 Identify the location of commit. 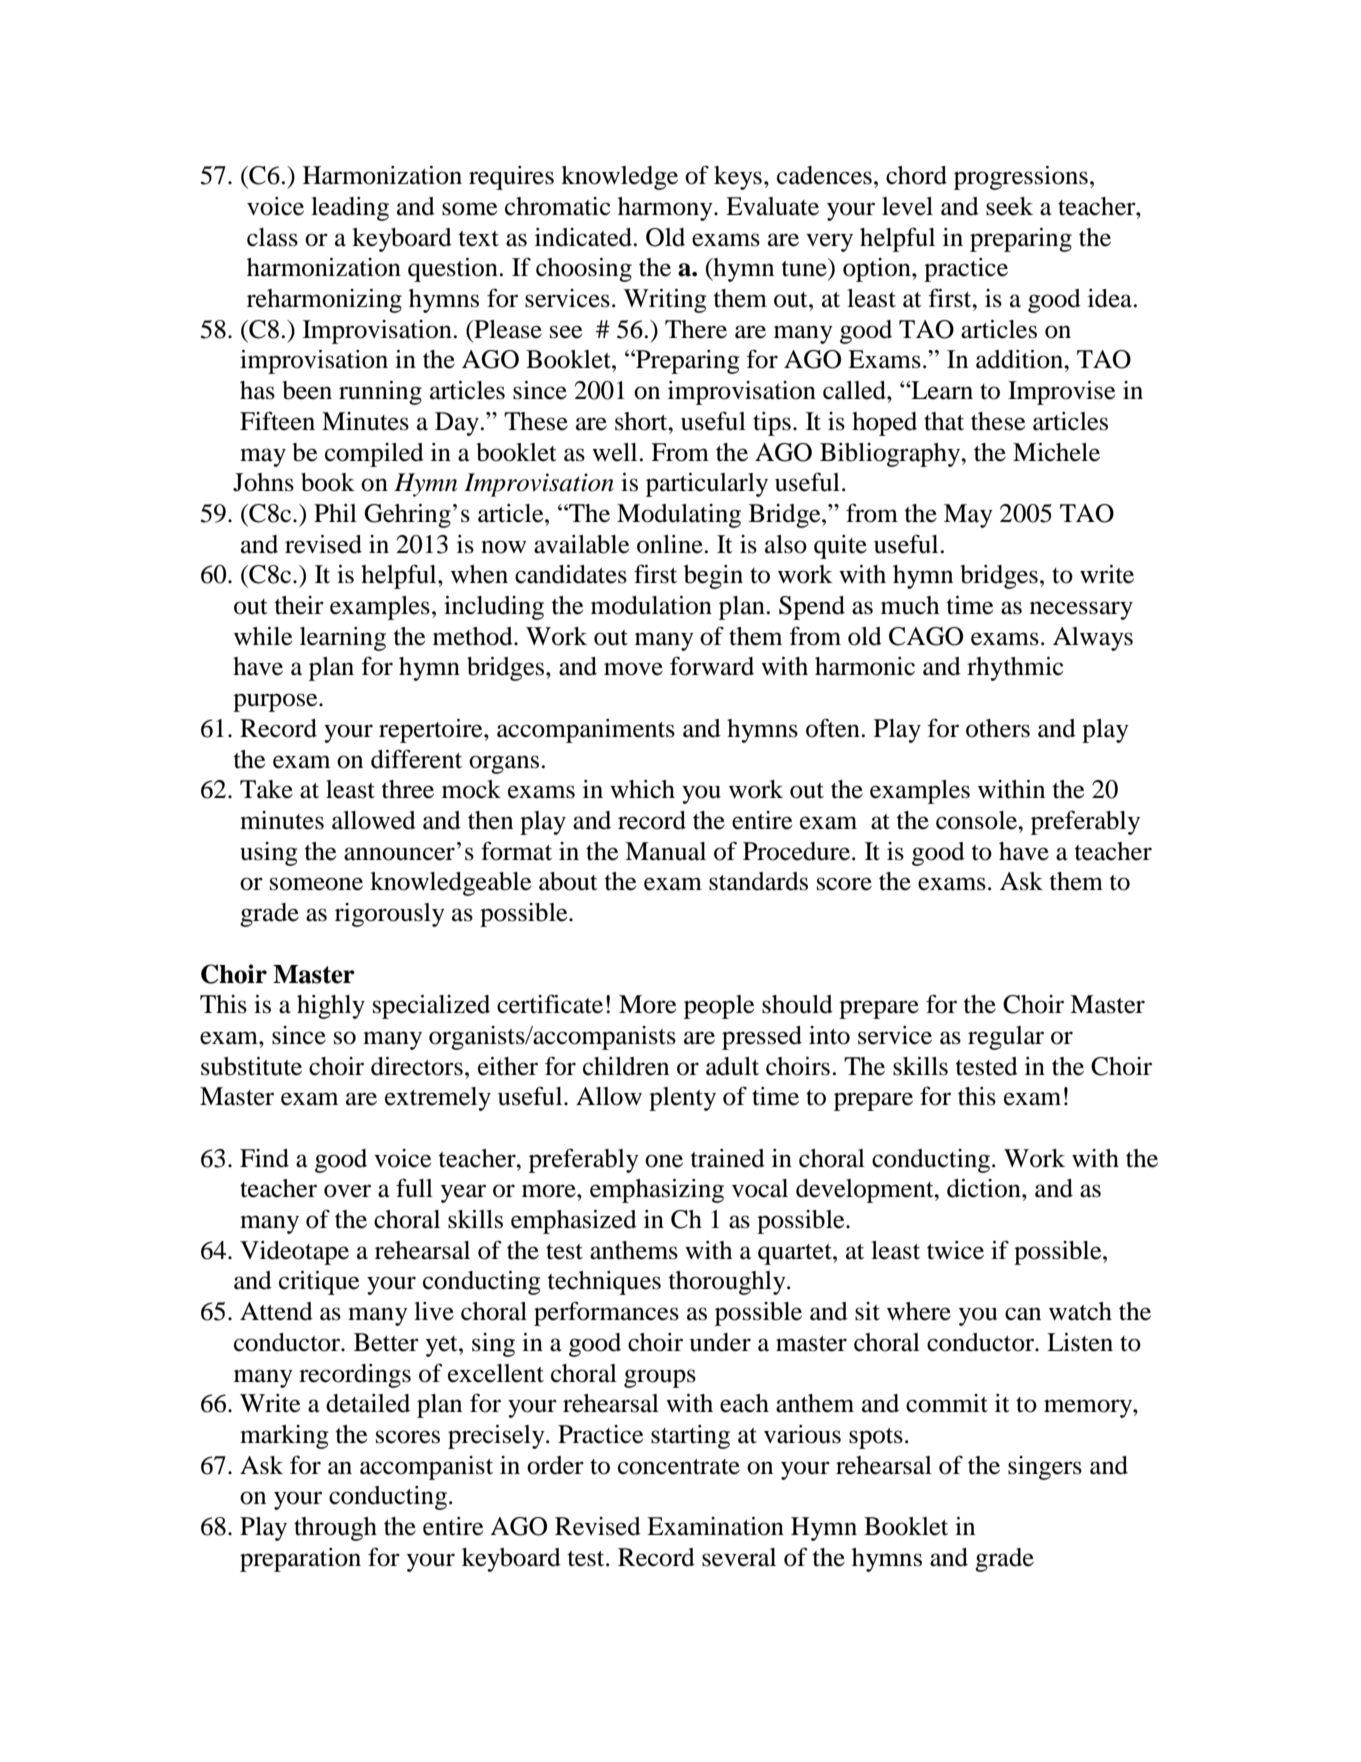
(947, 1403).
